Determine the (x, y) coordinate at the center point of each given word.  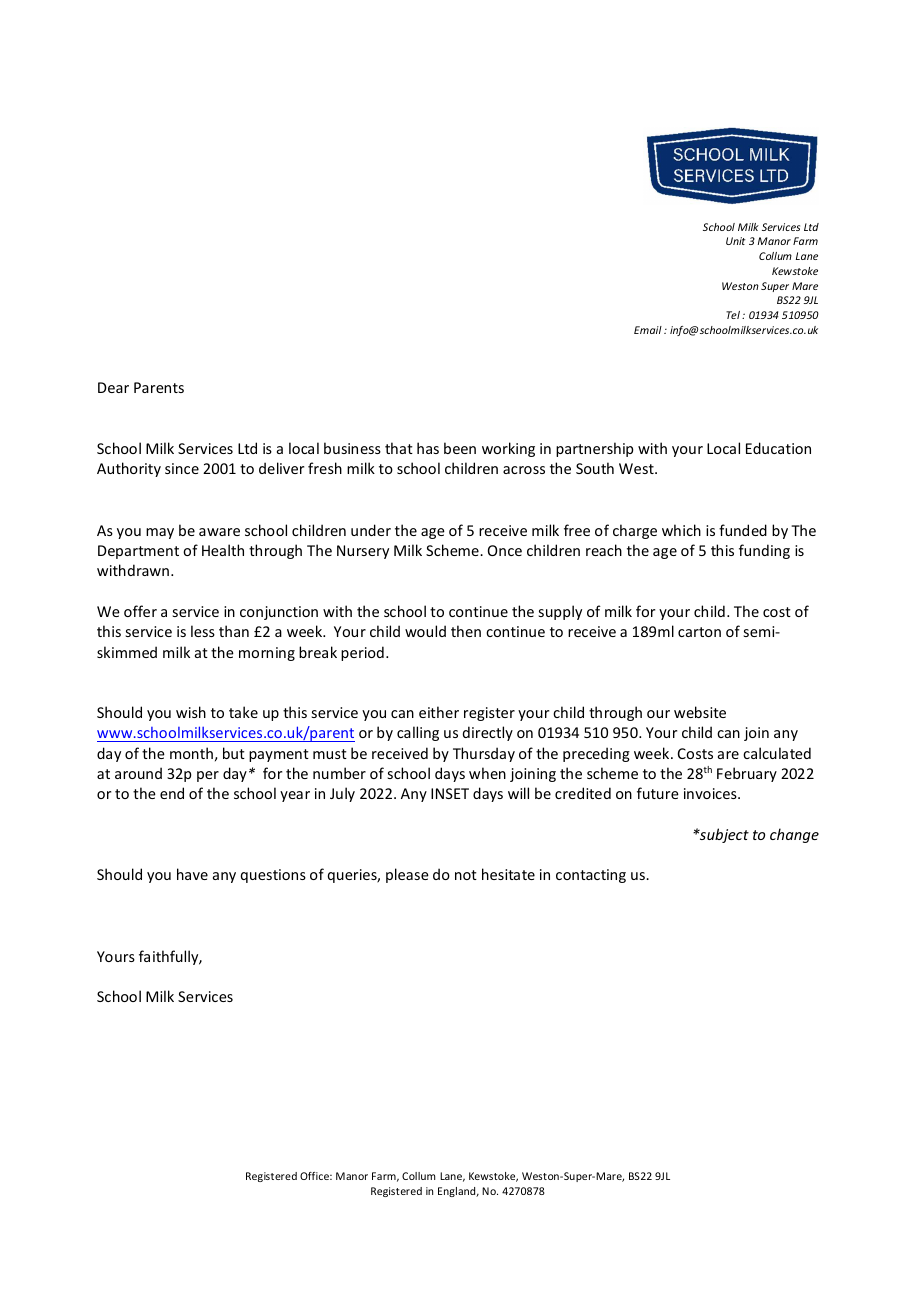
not (466, 875)
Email (648, 330)
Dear (113, 387)
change (794, 835)
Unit (736, 241)
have (192, 874)
